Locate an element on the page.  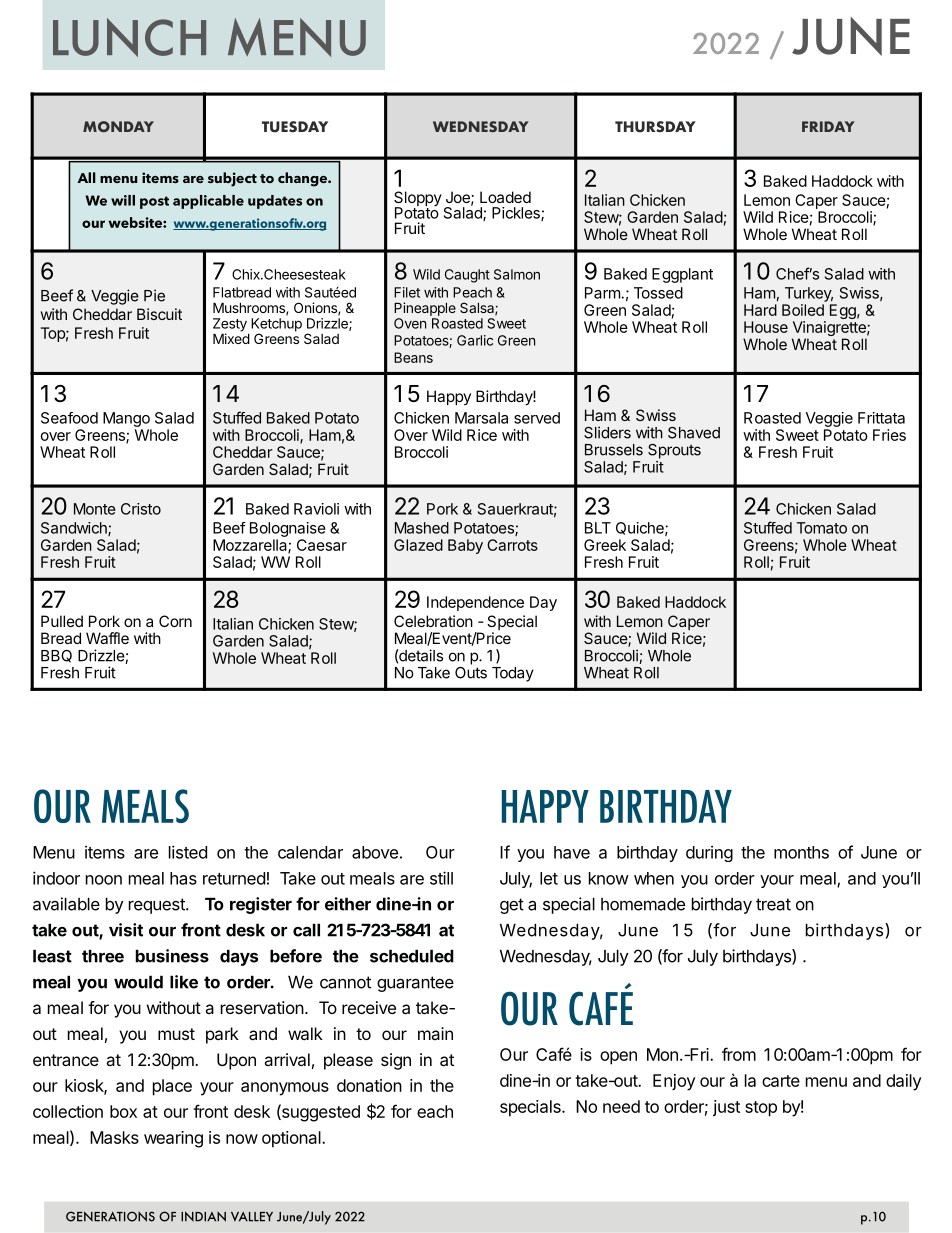
wearing is located at coordinates (173, 1139).
